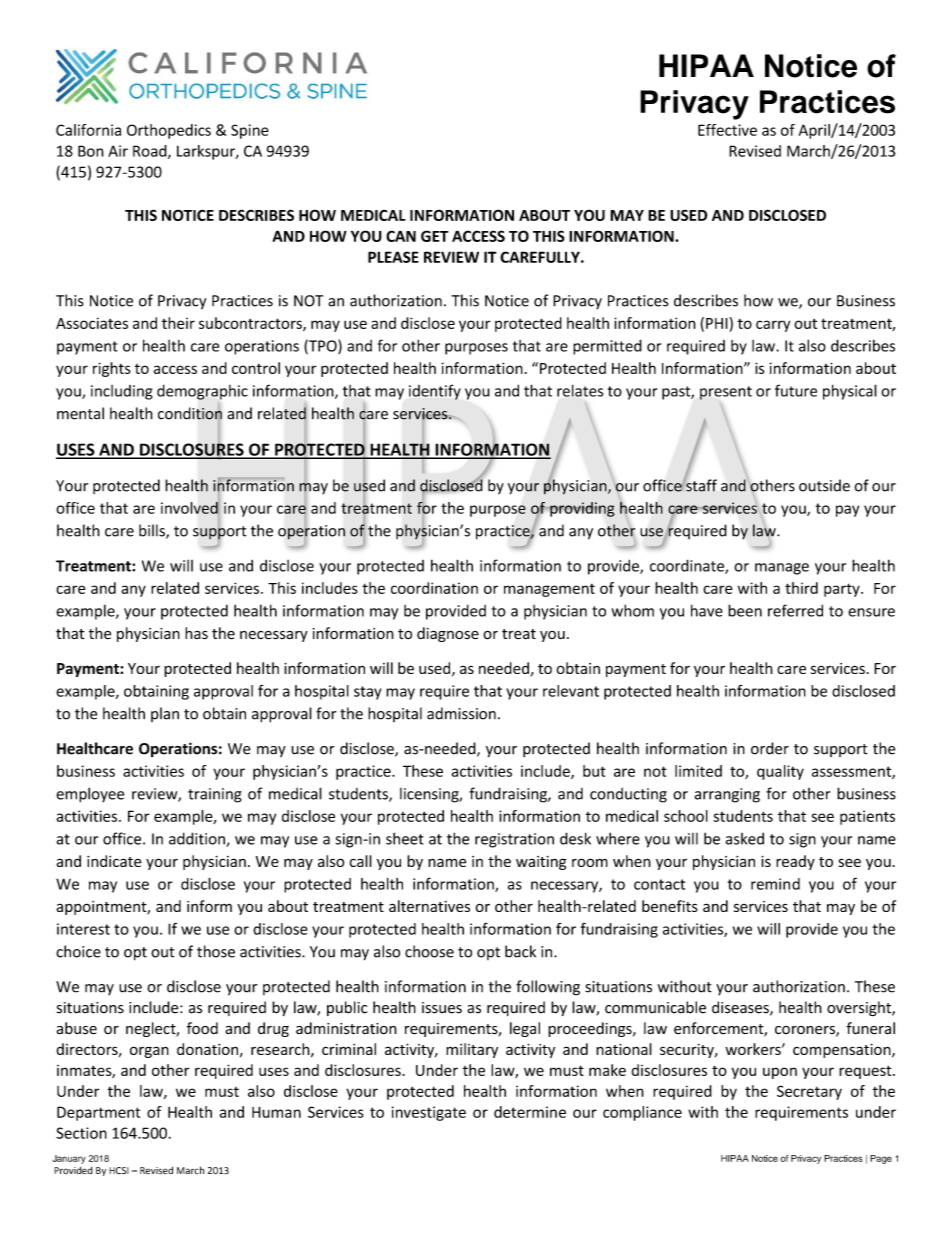 The image size is (952, 1233). What do you see at coordinates (796, 390) in the image?
I see `future` at bounding box center [796, 390].
